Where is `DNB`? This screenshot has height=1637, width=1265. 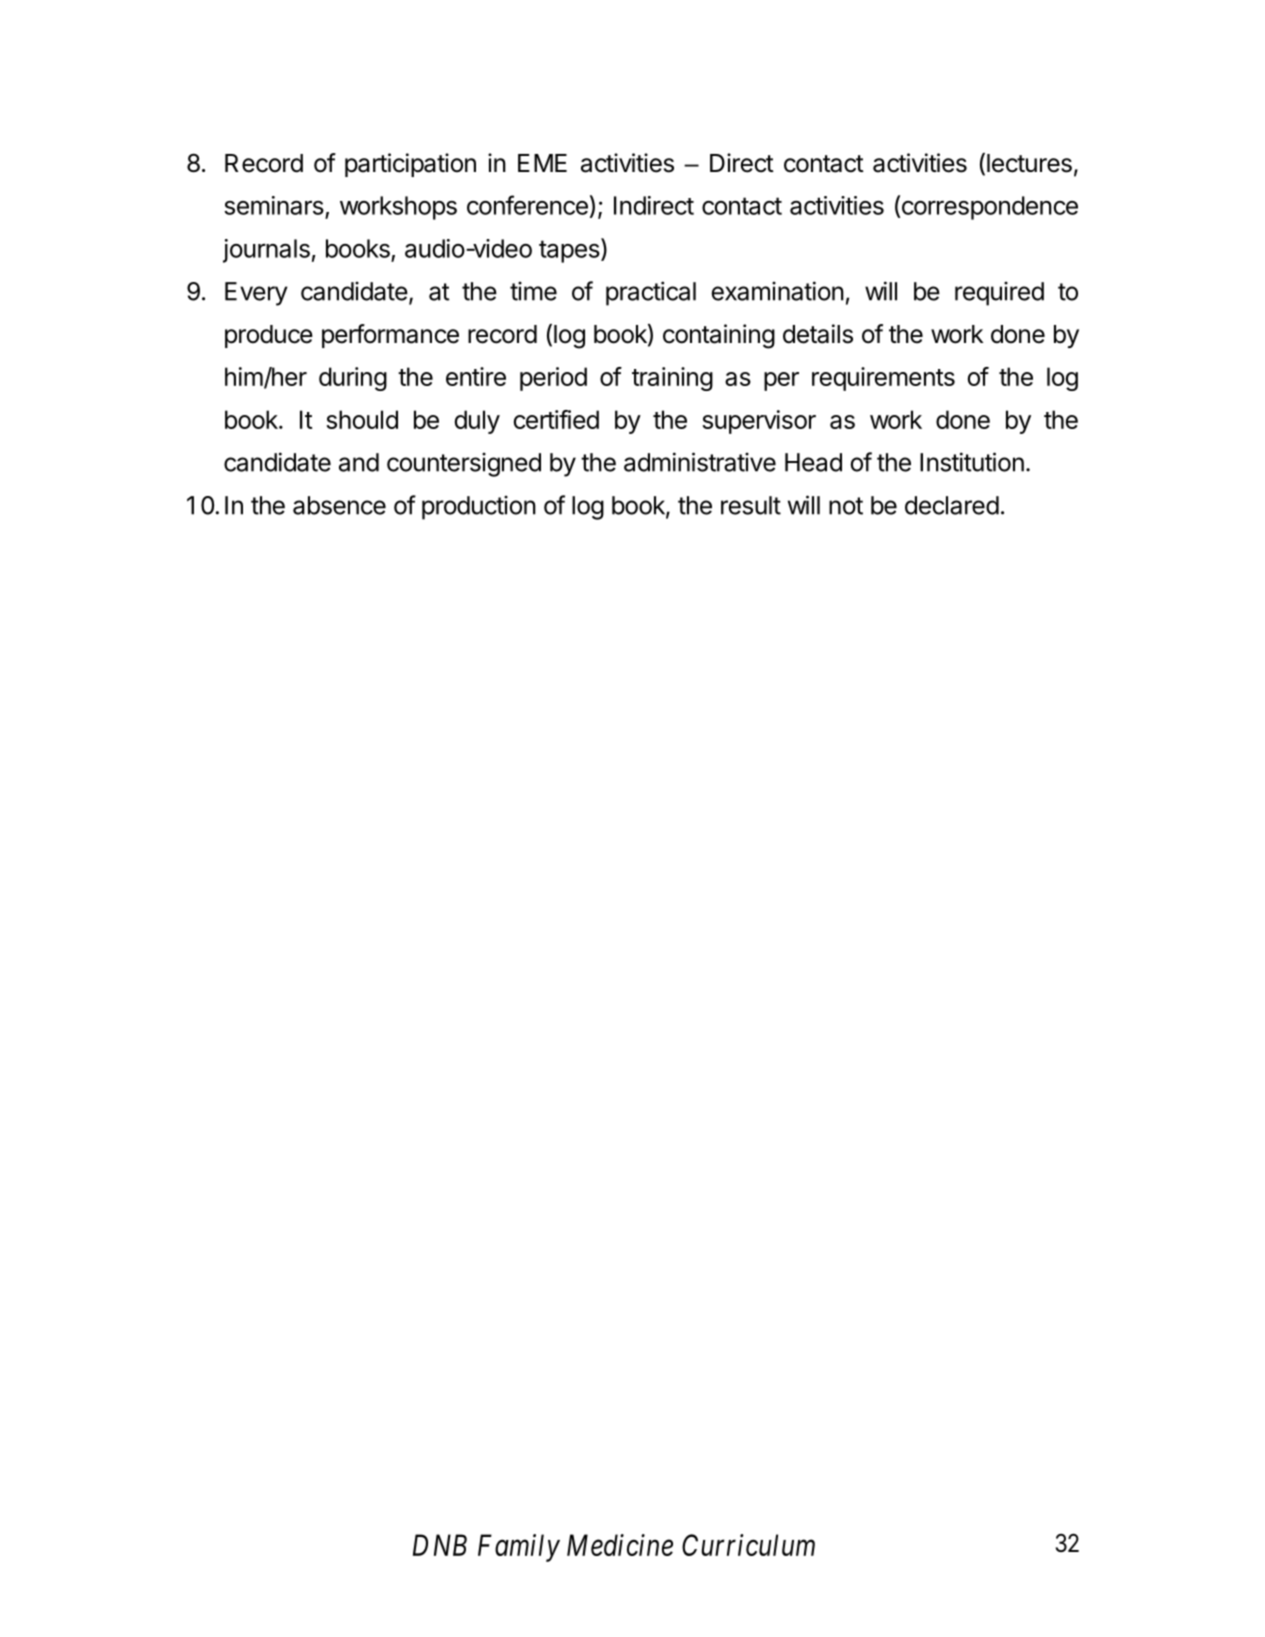 DNB is located at coordinates (440, 1545).
